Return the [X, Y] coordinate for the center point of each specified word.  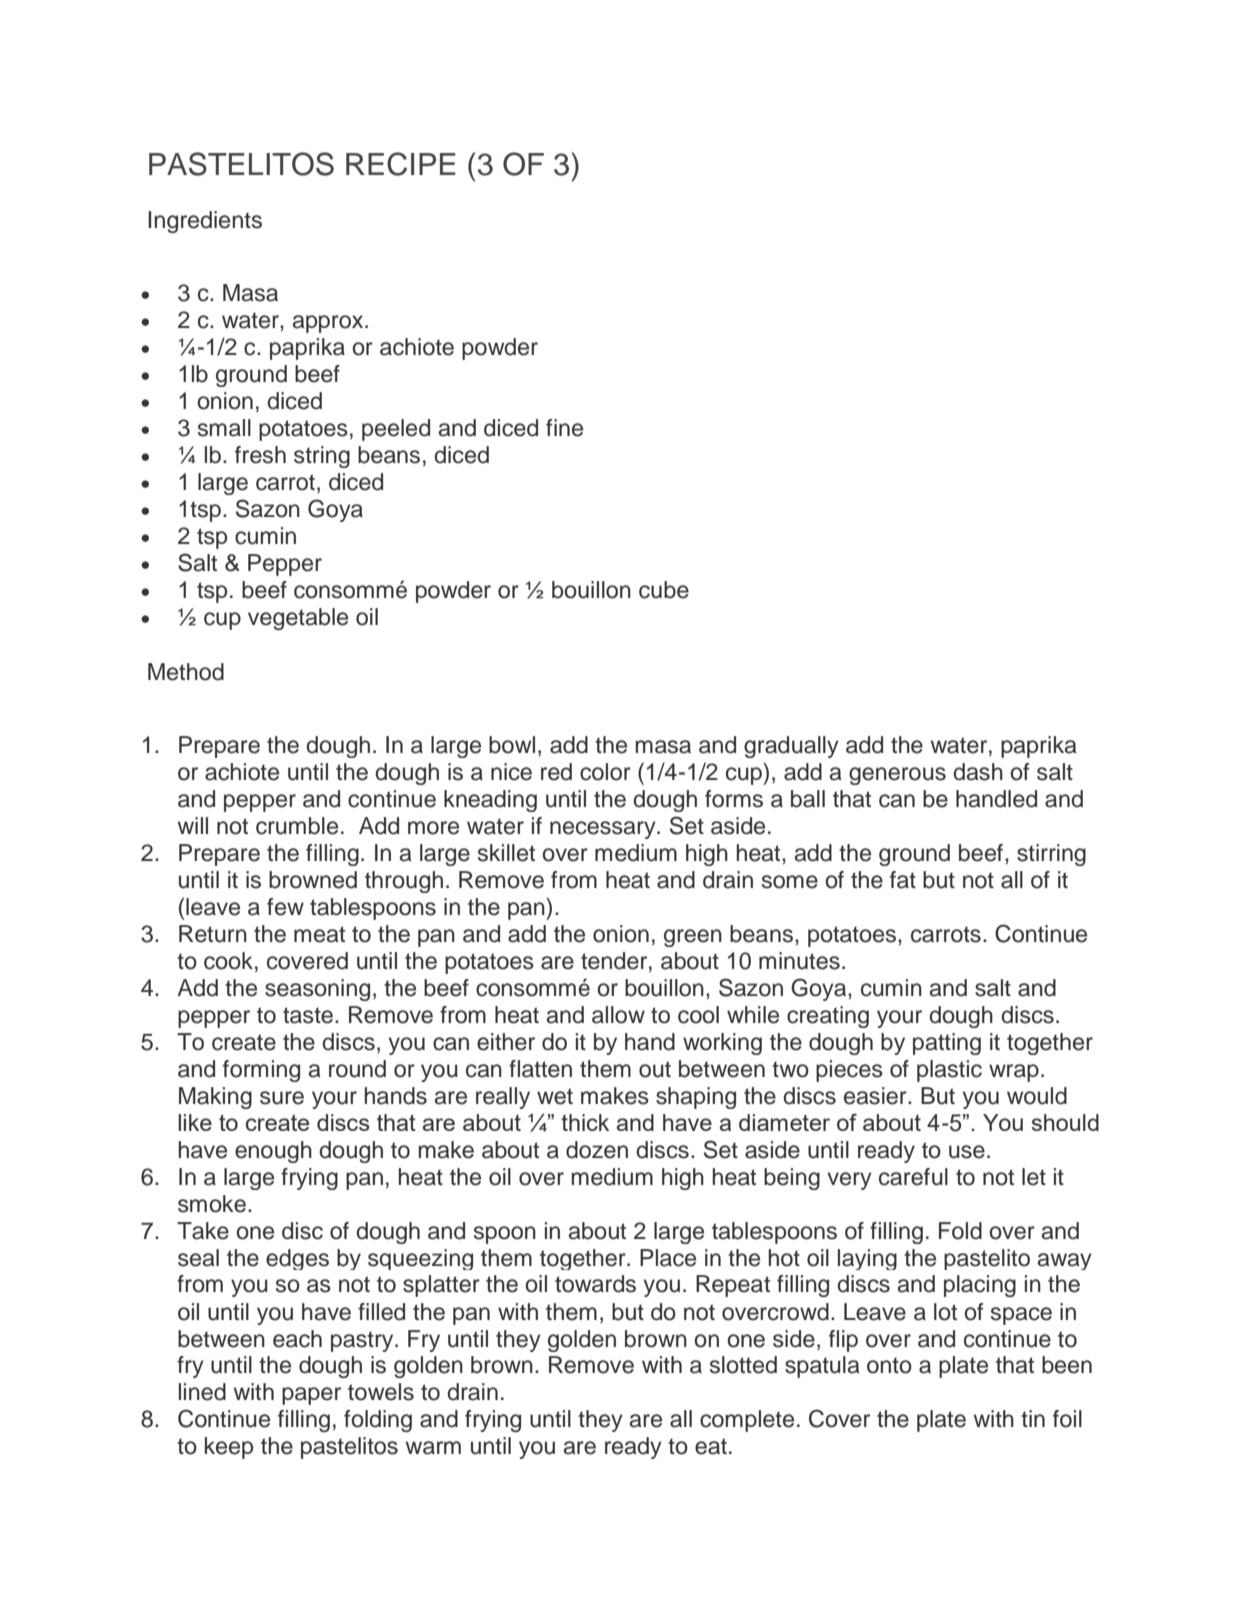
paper [311, 1396]
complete [747, 1421]
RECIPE [401, 164]
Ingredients [205, 222]
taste [309, 1015]
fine [564, 428]
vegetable [298, 619]
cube [664, 590]
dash [978, 772]
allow [618, 1015]
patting [947, 1044]
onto [889, 1365]
